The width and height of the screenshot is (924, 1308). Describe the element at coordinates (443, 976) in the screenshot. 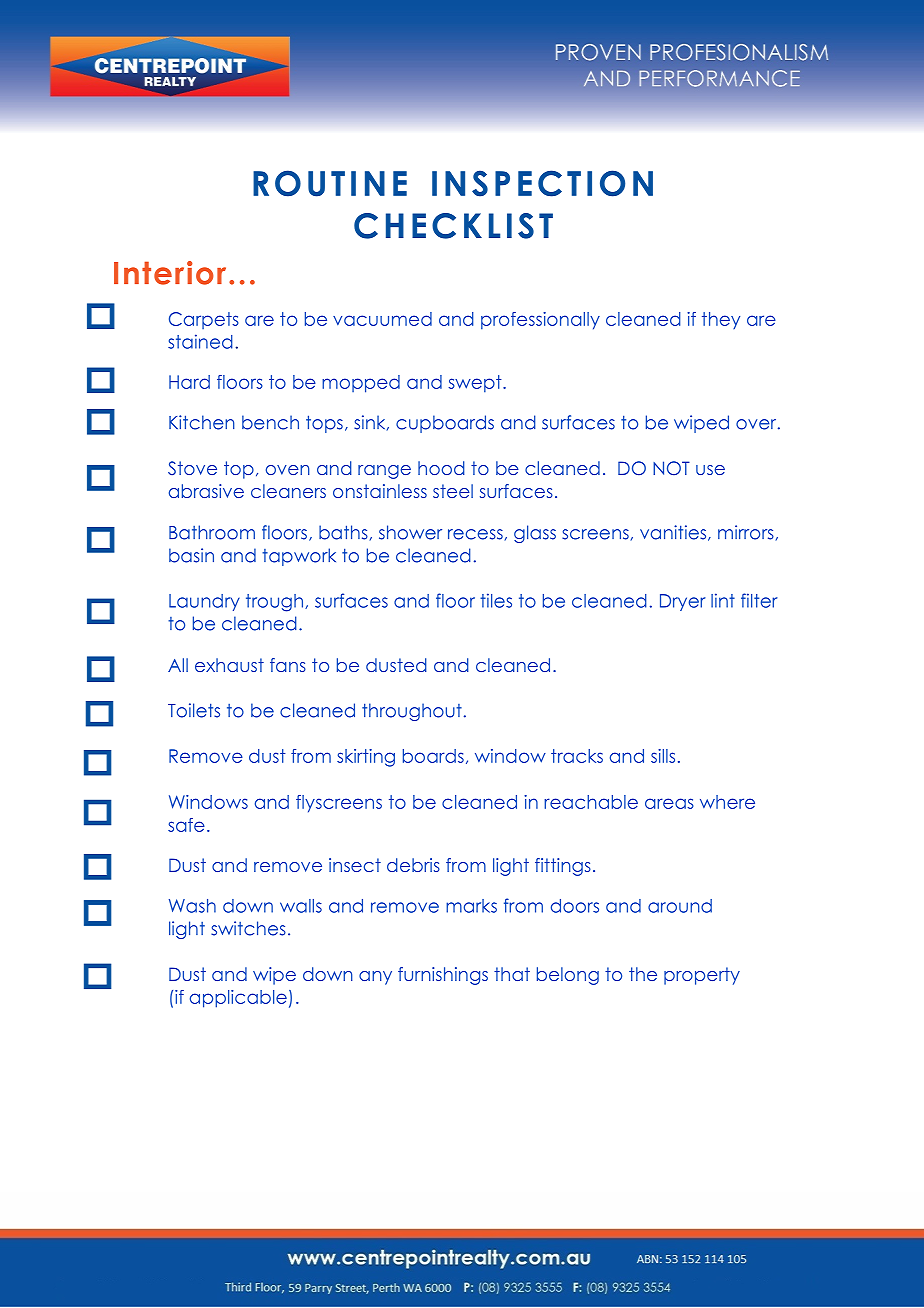

I see `furnishings` at that location.
